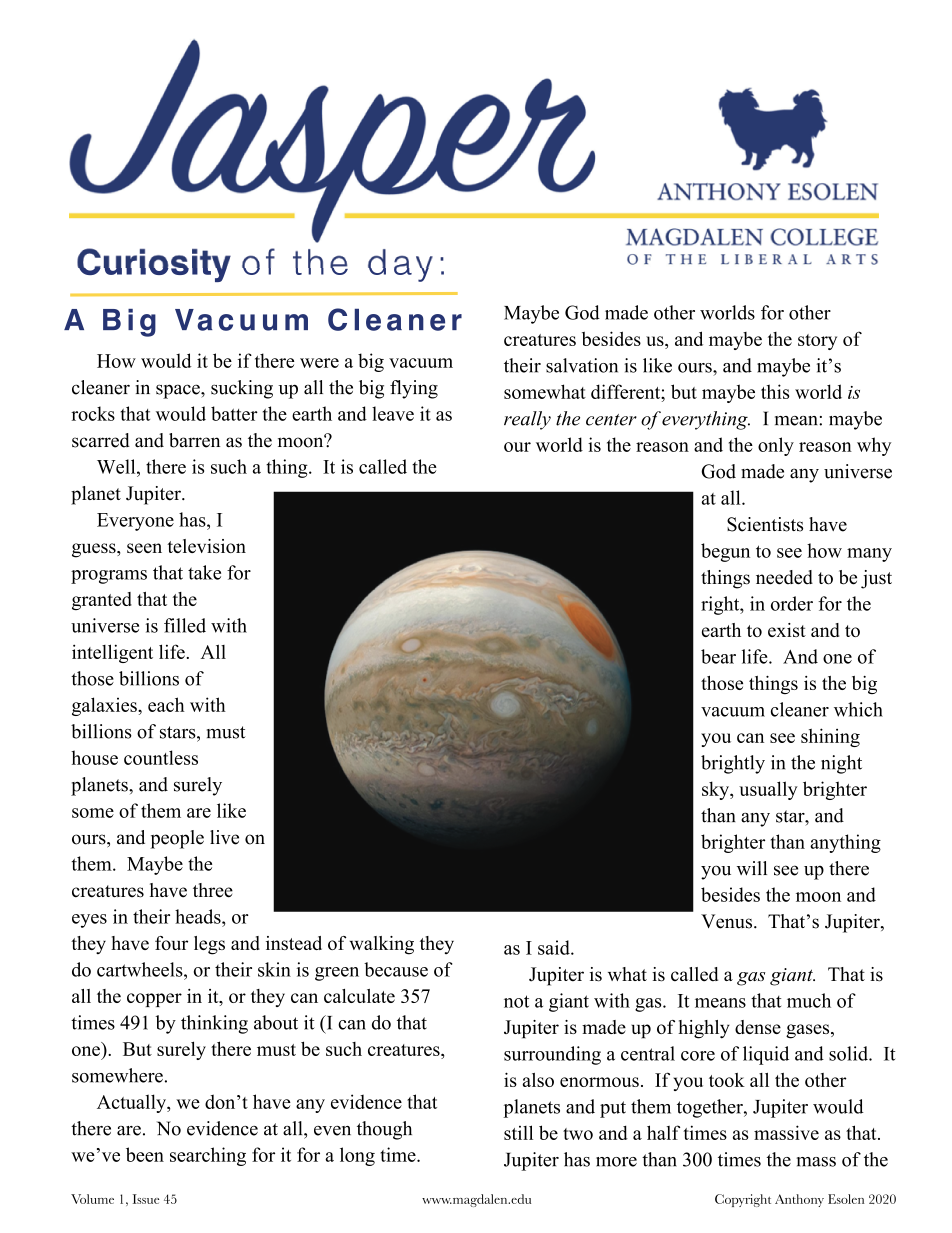 The height and width of the screenshot is (1233, 952). What do you see at coordinates (817, 342) in the screenshot?
I see `story` at bounding box center [817, 342].
